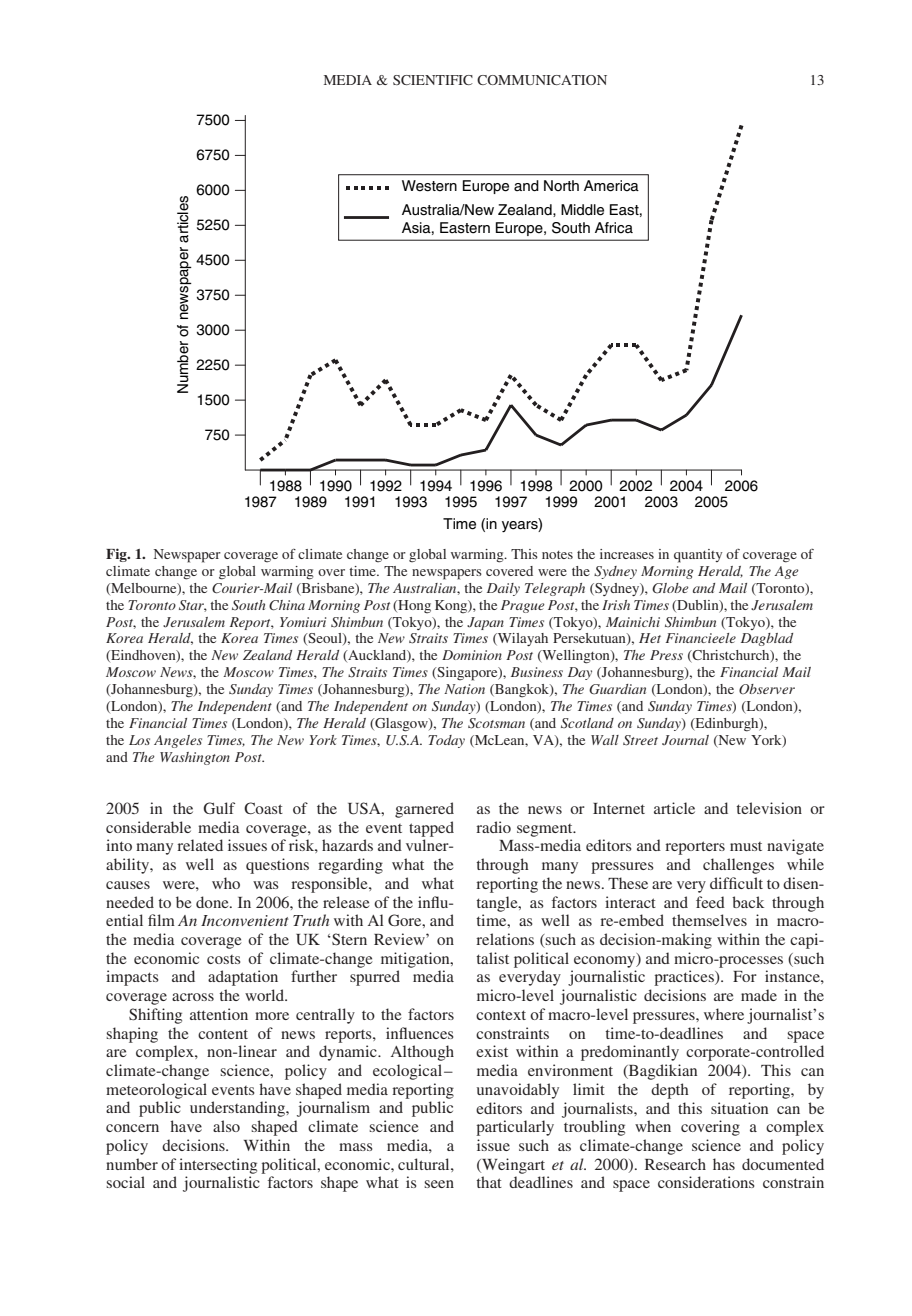 This screenshot has height=1316, width=912. I want to click on Middle, so click(582, 210).
